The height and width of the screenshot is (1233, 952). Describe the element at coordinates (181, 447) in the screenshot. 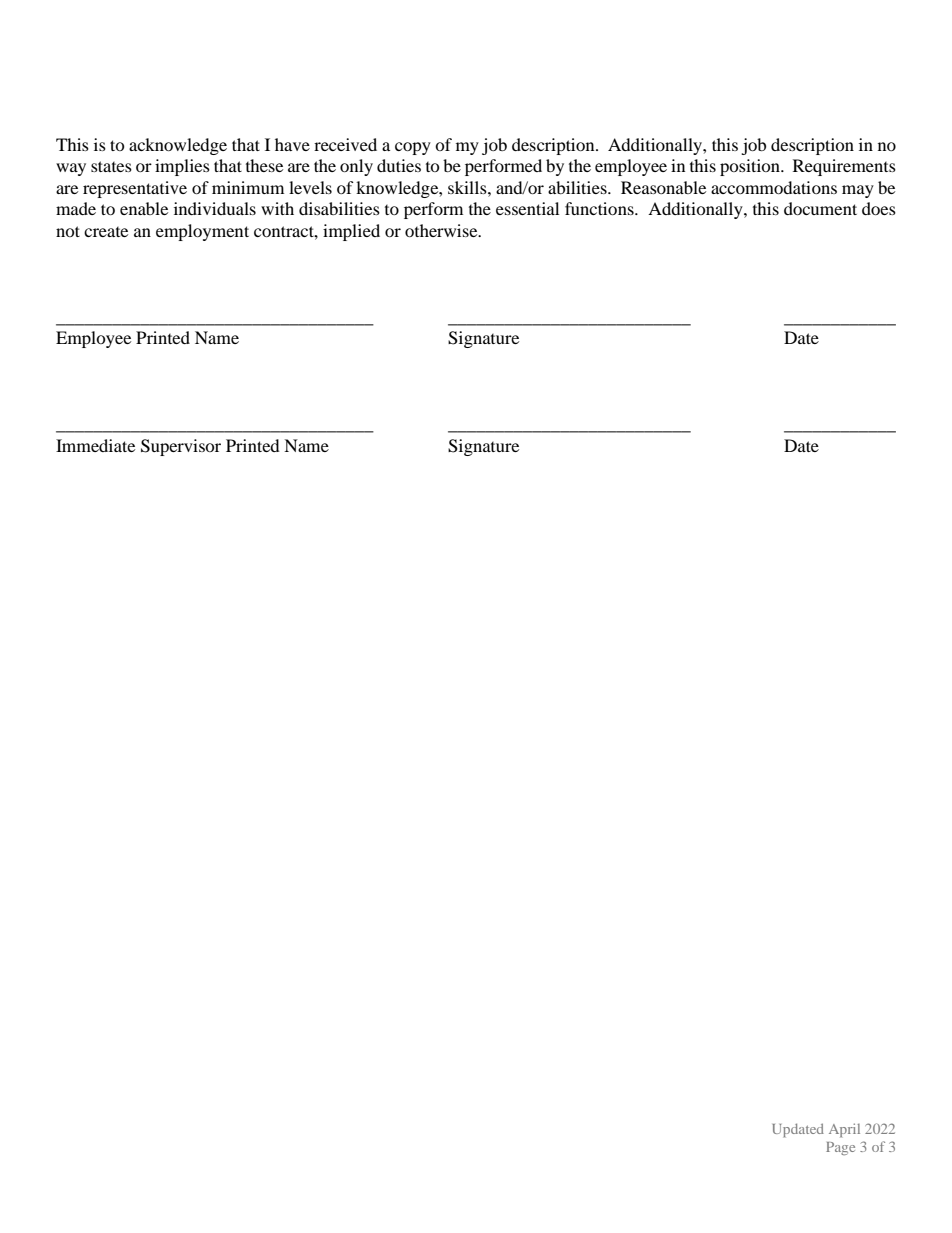

I see `Supervisor` at that location.
